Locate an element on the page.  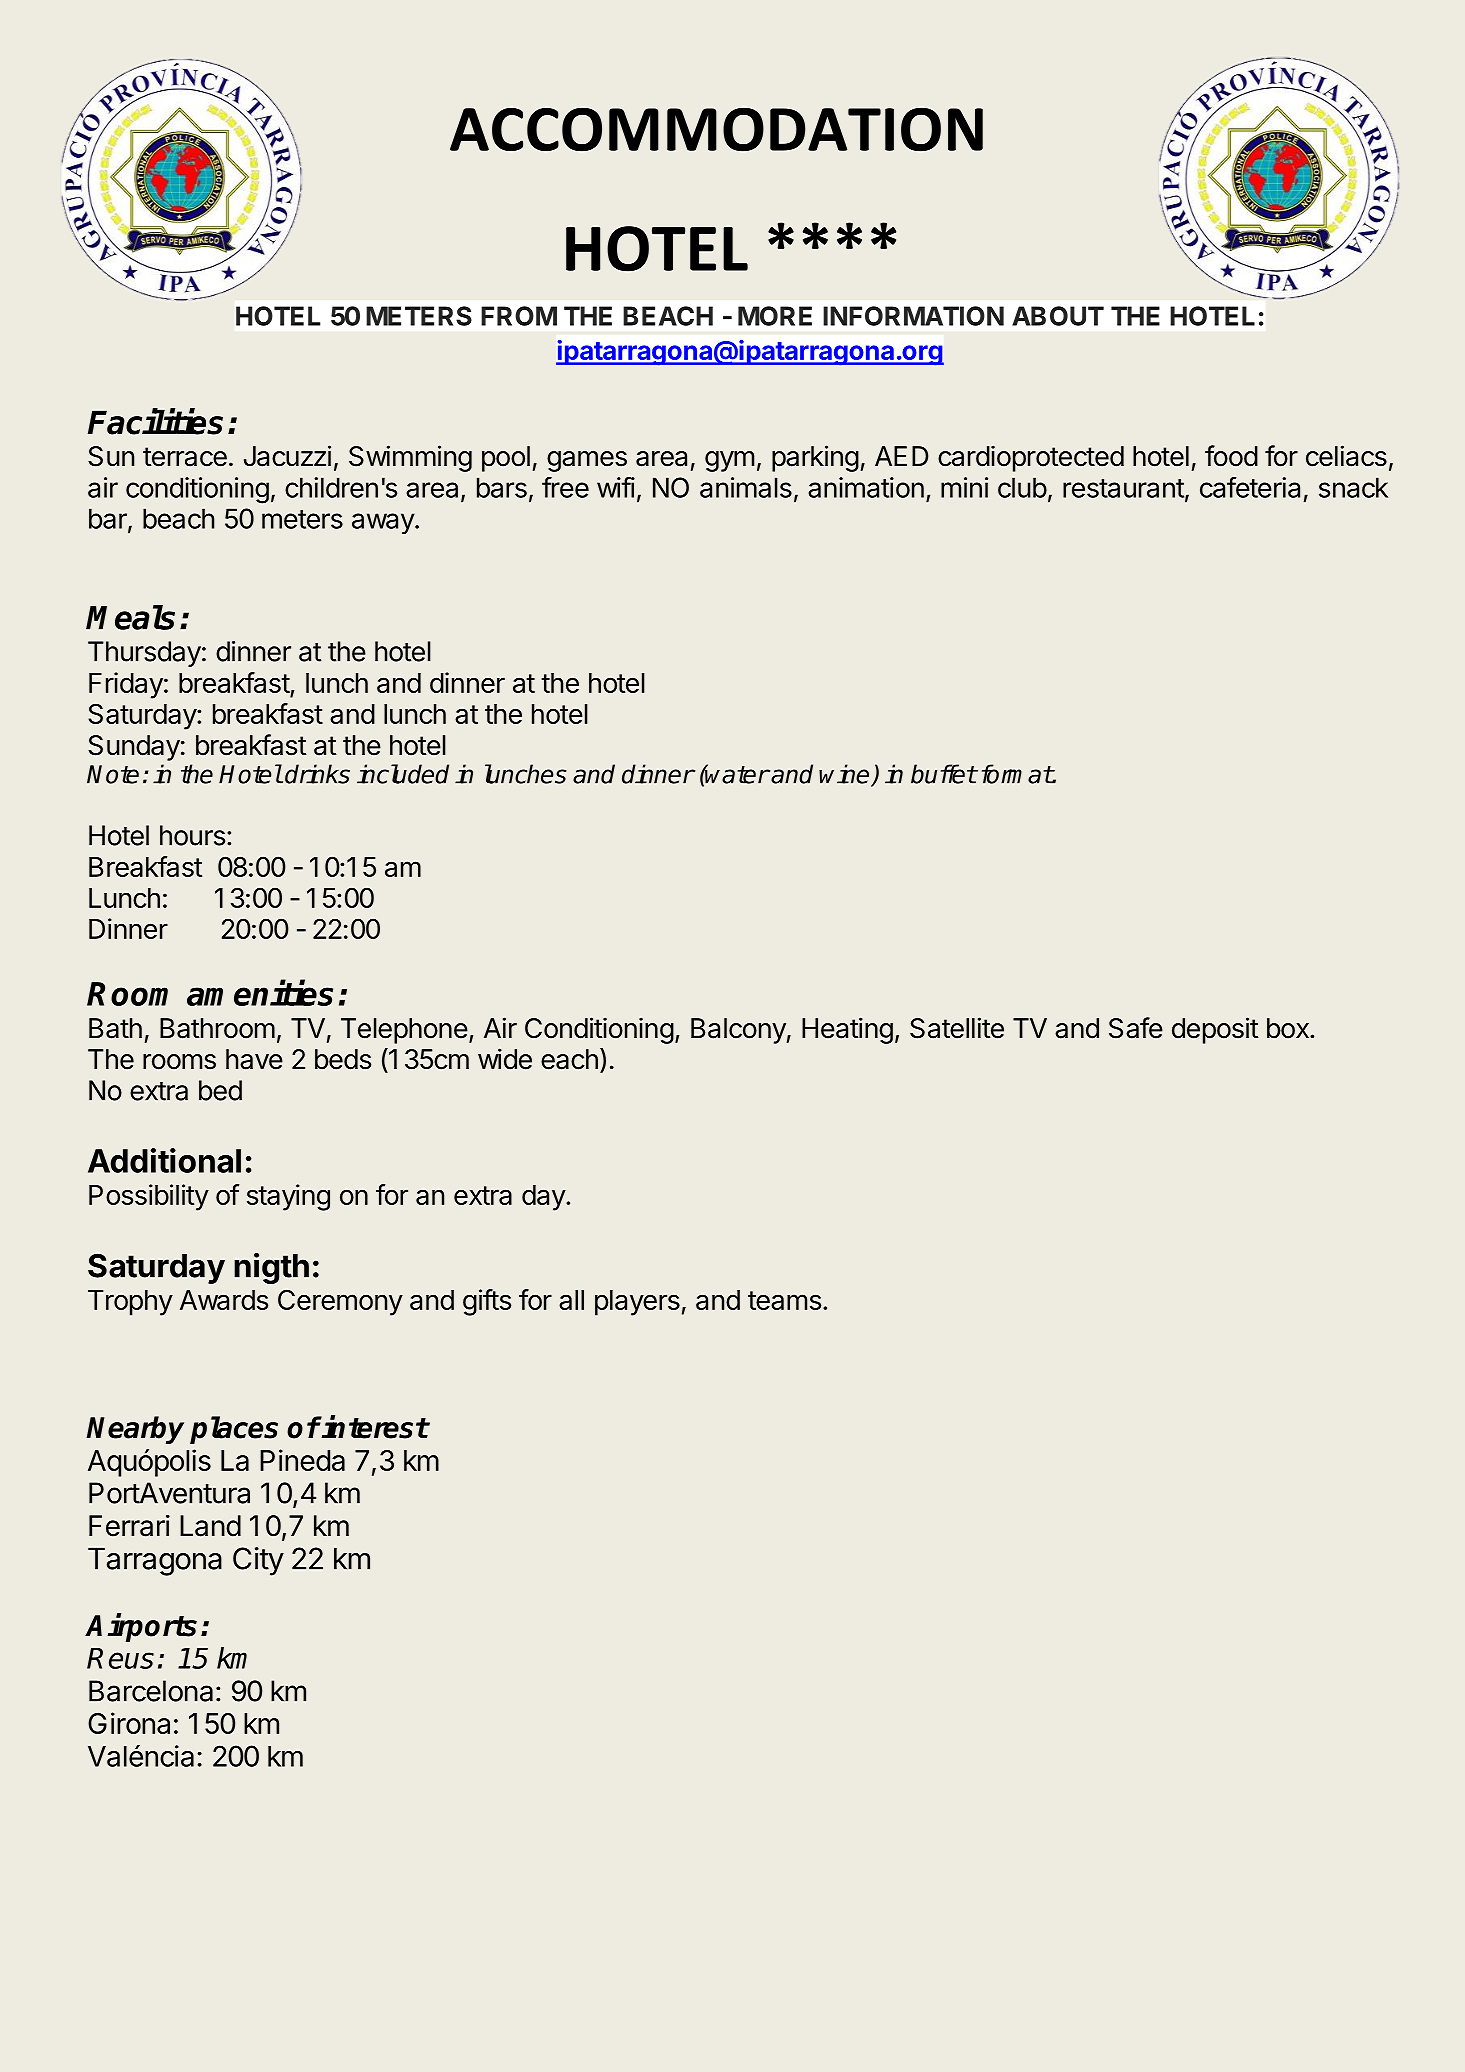
Heating is located at coordinates (847, 1030).
